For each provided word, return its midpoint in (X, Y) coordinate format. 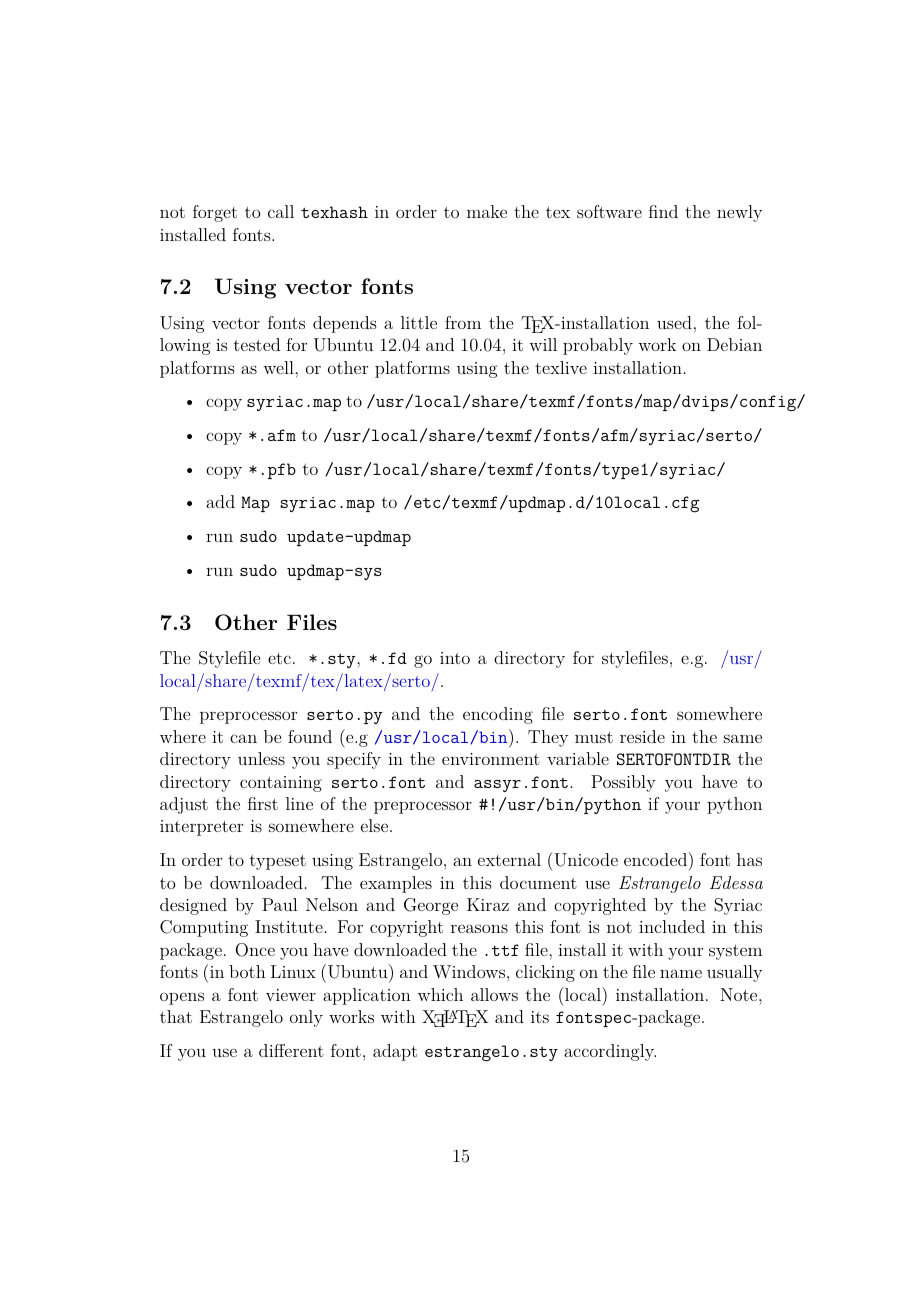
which (440, 994)
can (243, 738)
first (263, 803)
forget (215, 213)
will (543, 344)
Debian (734, 344)
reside (642, 736)
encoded (657, 859)
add (220, 501)
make (487, 211)
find (663, 211)
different (291, 1050)
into (455, 658)
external (509, 859)
